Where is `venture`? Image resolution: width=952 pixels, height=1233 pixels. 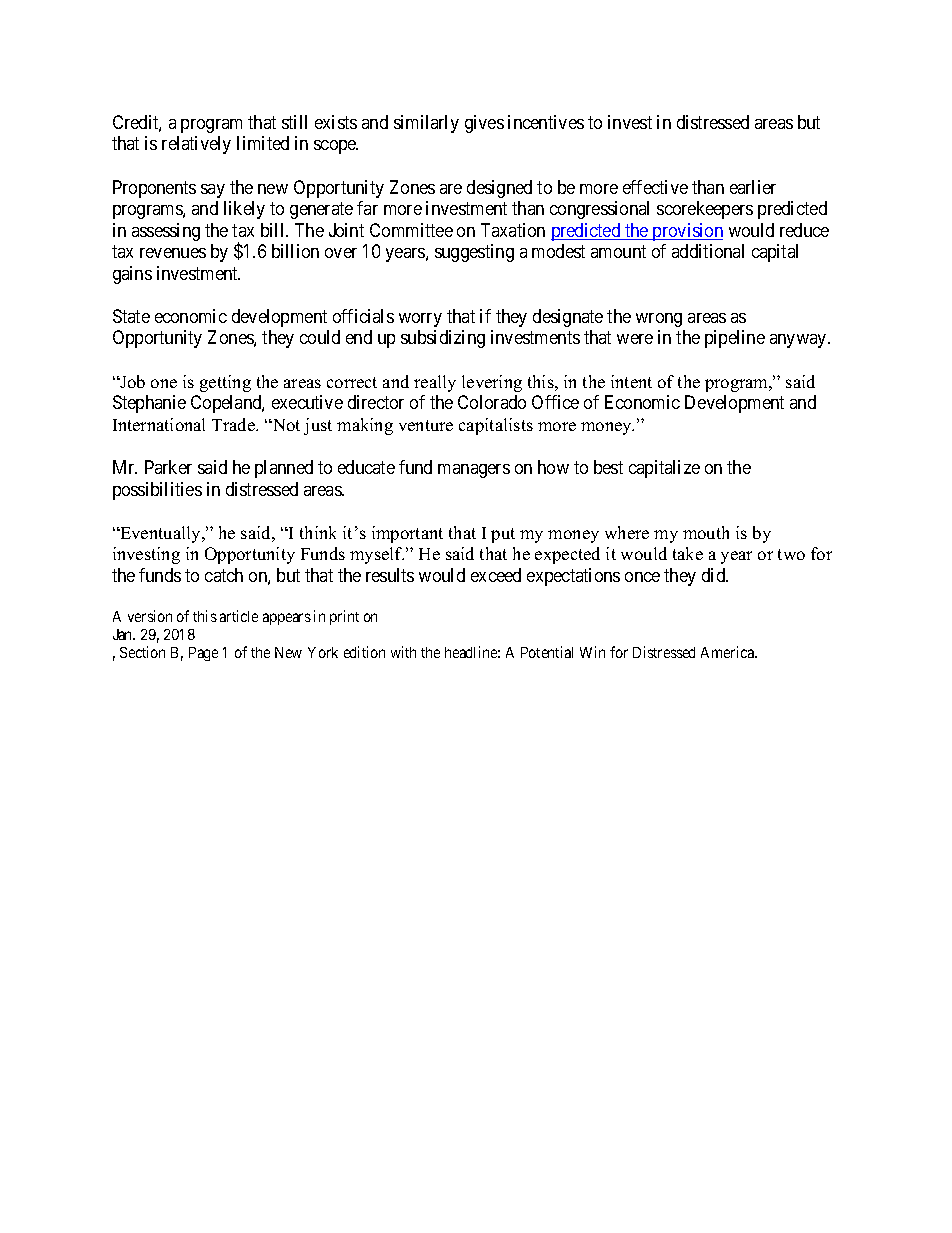
venture is located at coordinates (426, 425).
